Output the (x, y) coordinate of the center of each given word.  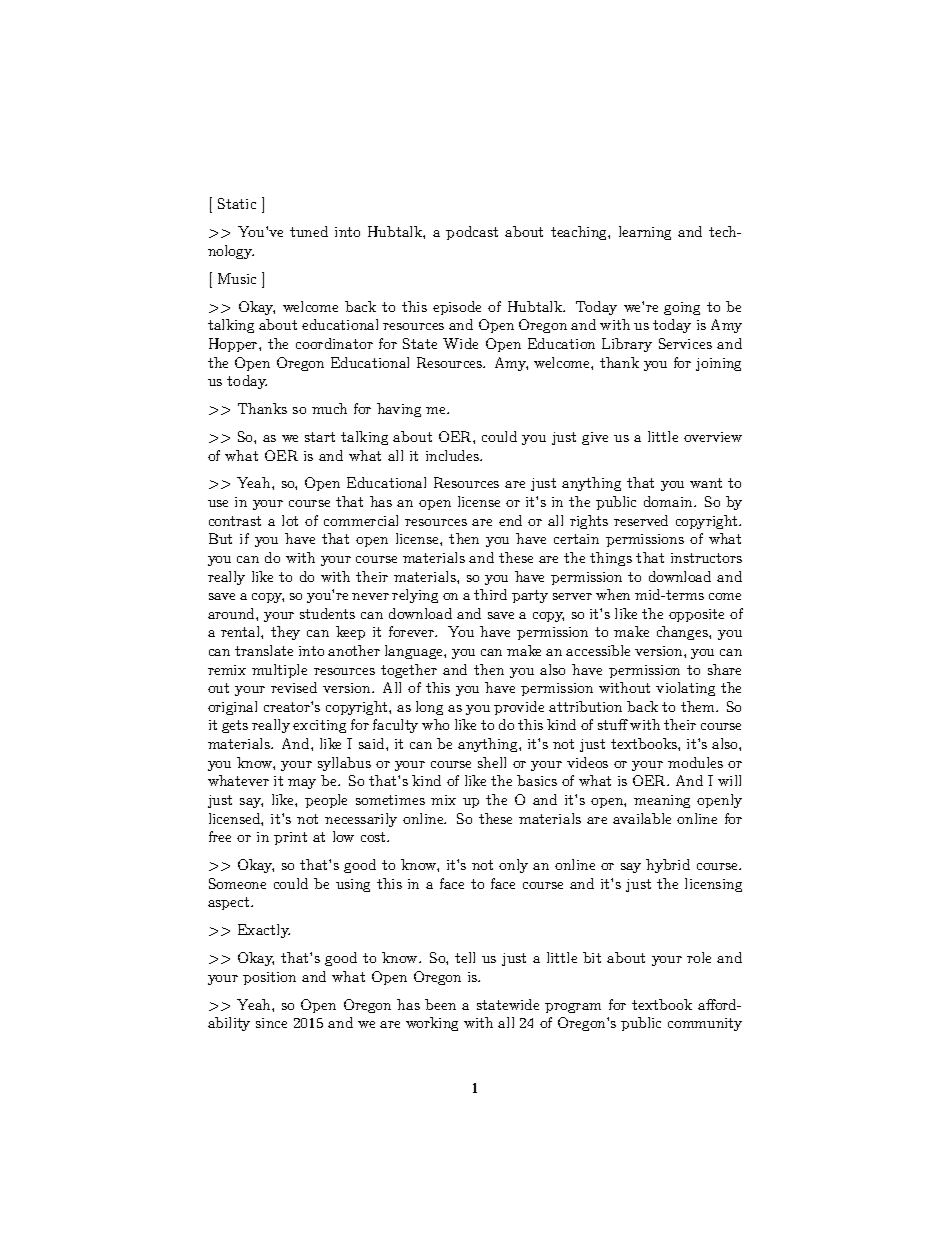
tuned (309, 231)
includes (453, 455)
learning (645, 233)
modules (695, 762)
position (269, 978)
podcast (472, 233)
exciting (319, 726)
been (440, 1004)
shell (492, 762)
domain (669, 501)
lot (290, 520)
